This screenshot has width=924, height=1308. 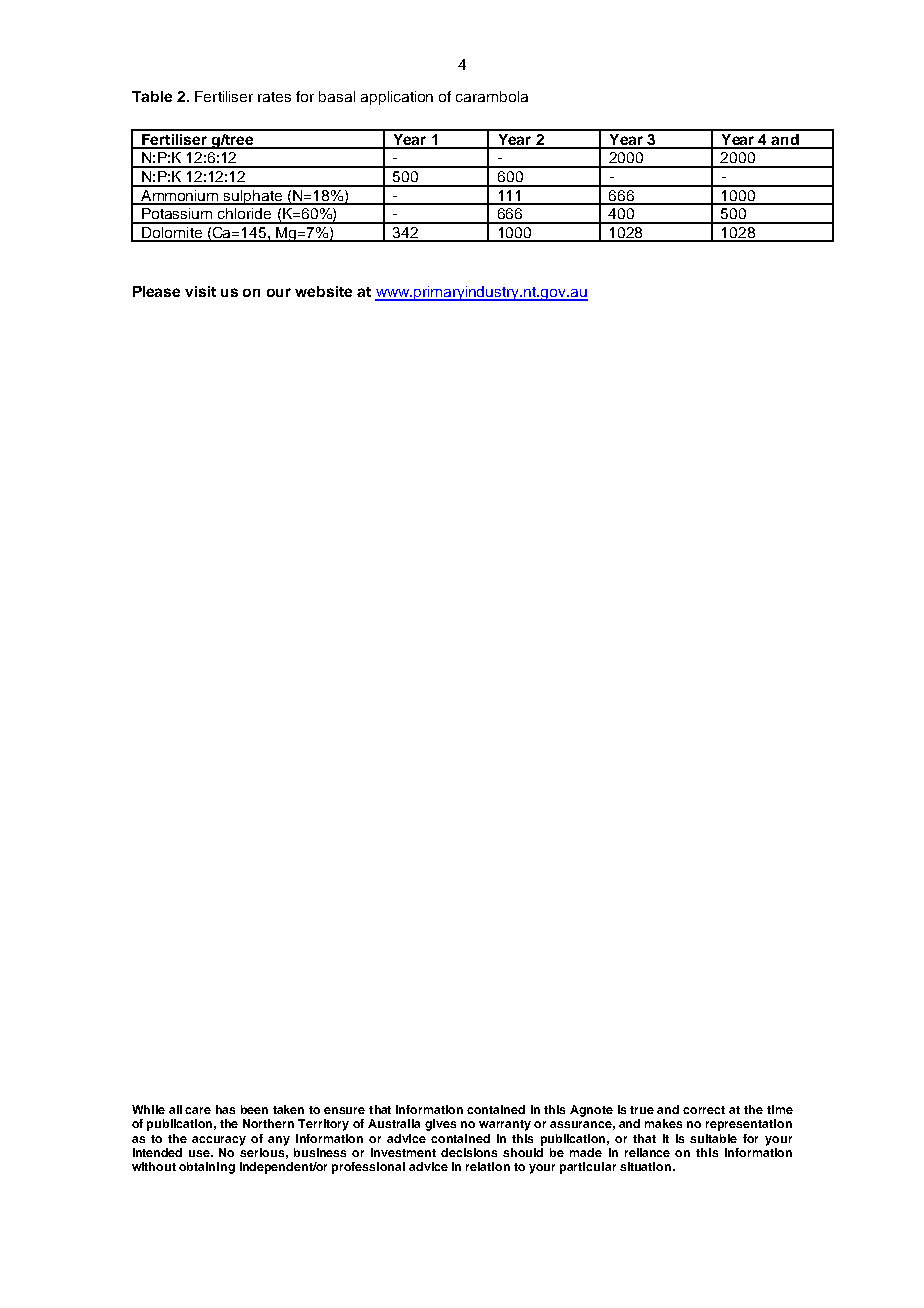 I want to click on has, so click(x=225, y=1109).
